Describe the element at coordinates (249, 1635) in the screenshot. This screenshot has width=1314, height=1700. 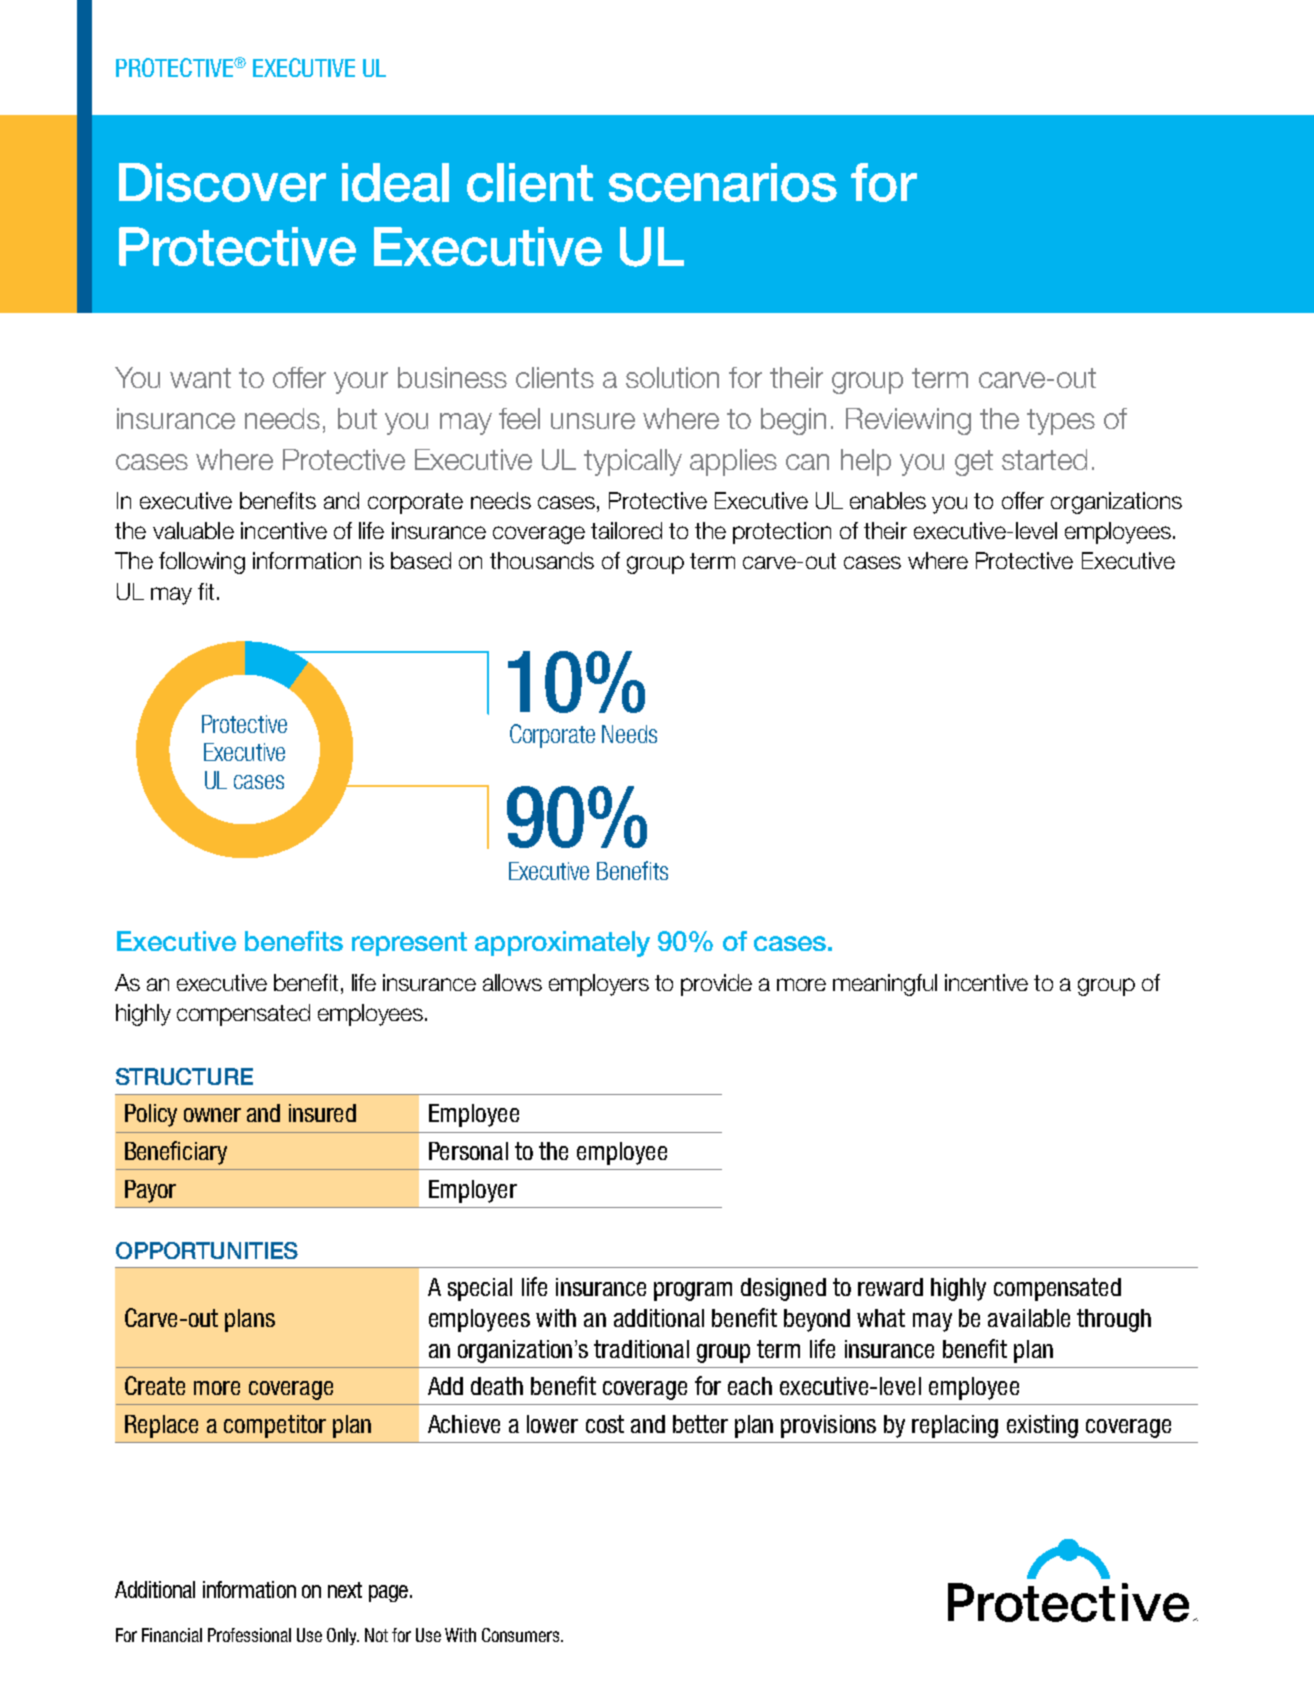
I see `Professional` at that location.
